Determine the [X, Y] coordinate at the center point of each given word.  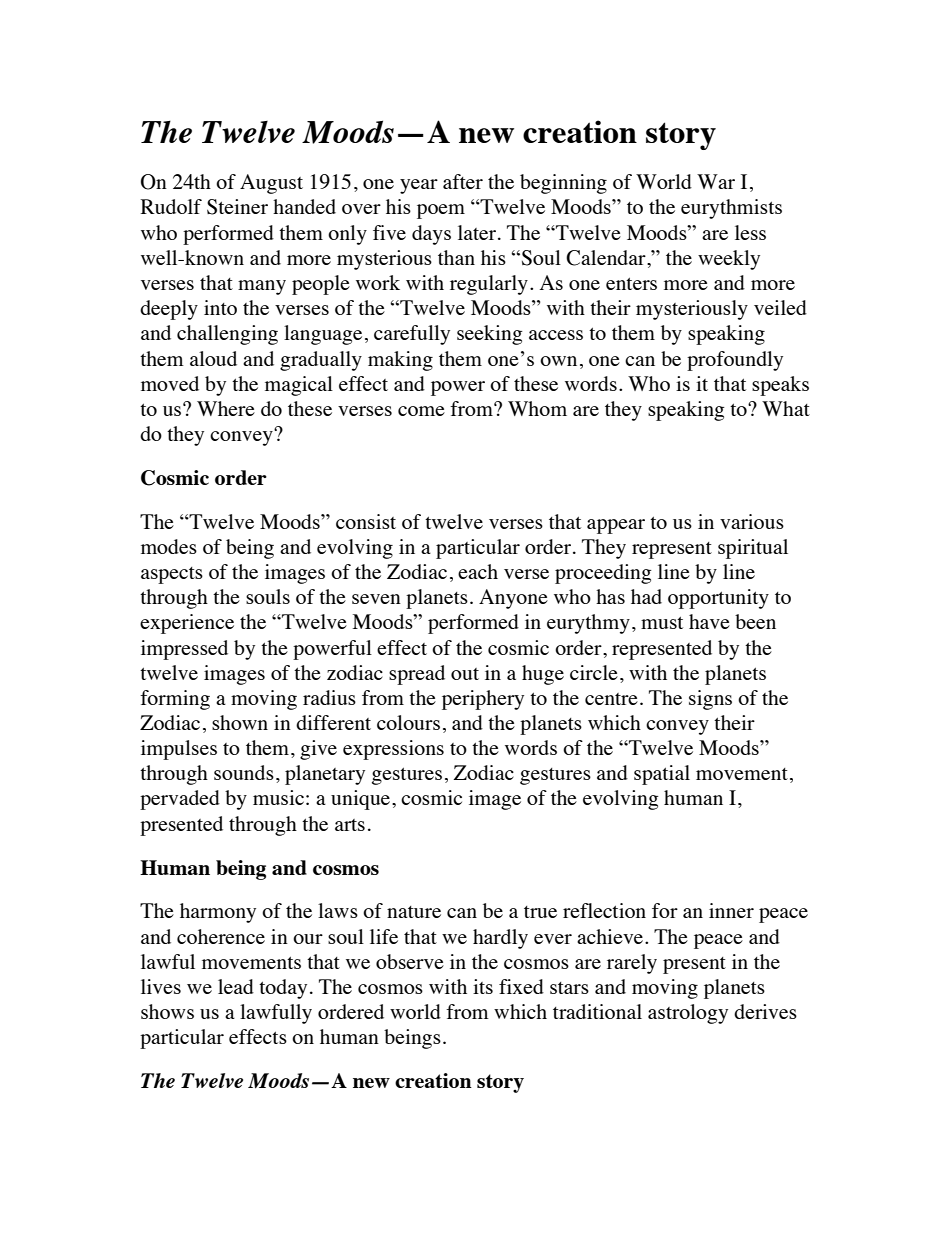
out [465, 674]
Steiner [237, 207]
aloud [213, 358]
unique [362, 800]
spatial [662, 775]
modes [169, 546]
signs [710, 700]
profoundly [735, 361]
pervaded [180, 800]
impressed [184, 650]
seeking [490, 335]
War [716, 181]
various [752, 521]
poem [441, 211]
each [478, 571]
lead [236, 986]
